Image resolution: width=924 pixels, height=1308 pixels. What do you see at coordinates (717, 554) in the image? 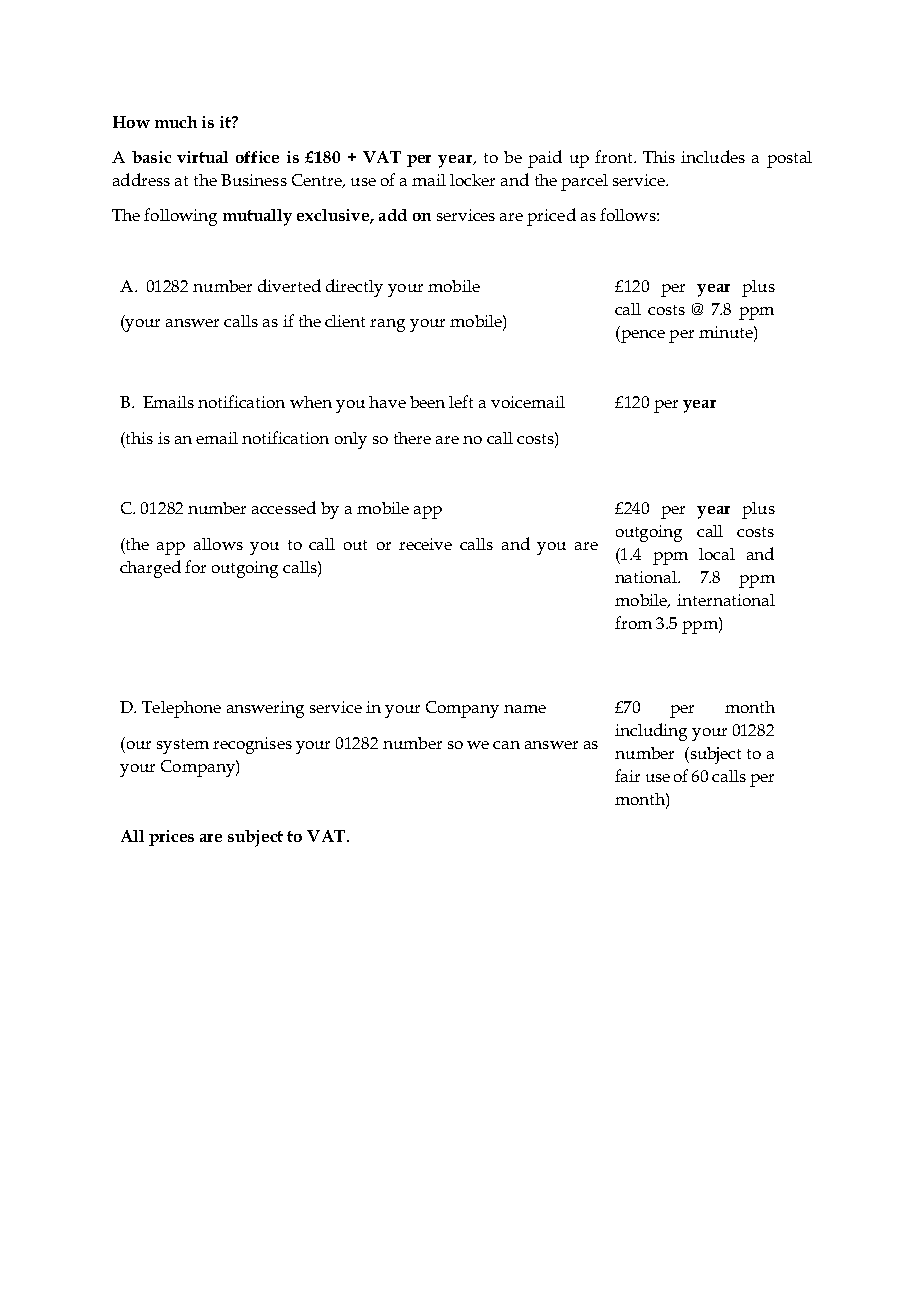
I see `local` at bounding box center [717, 554].
